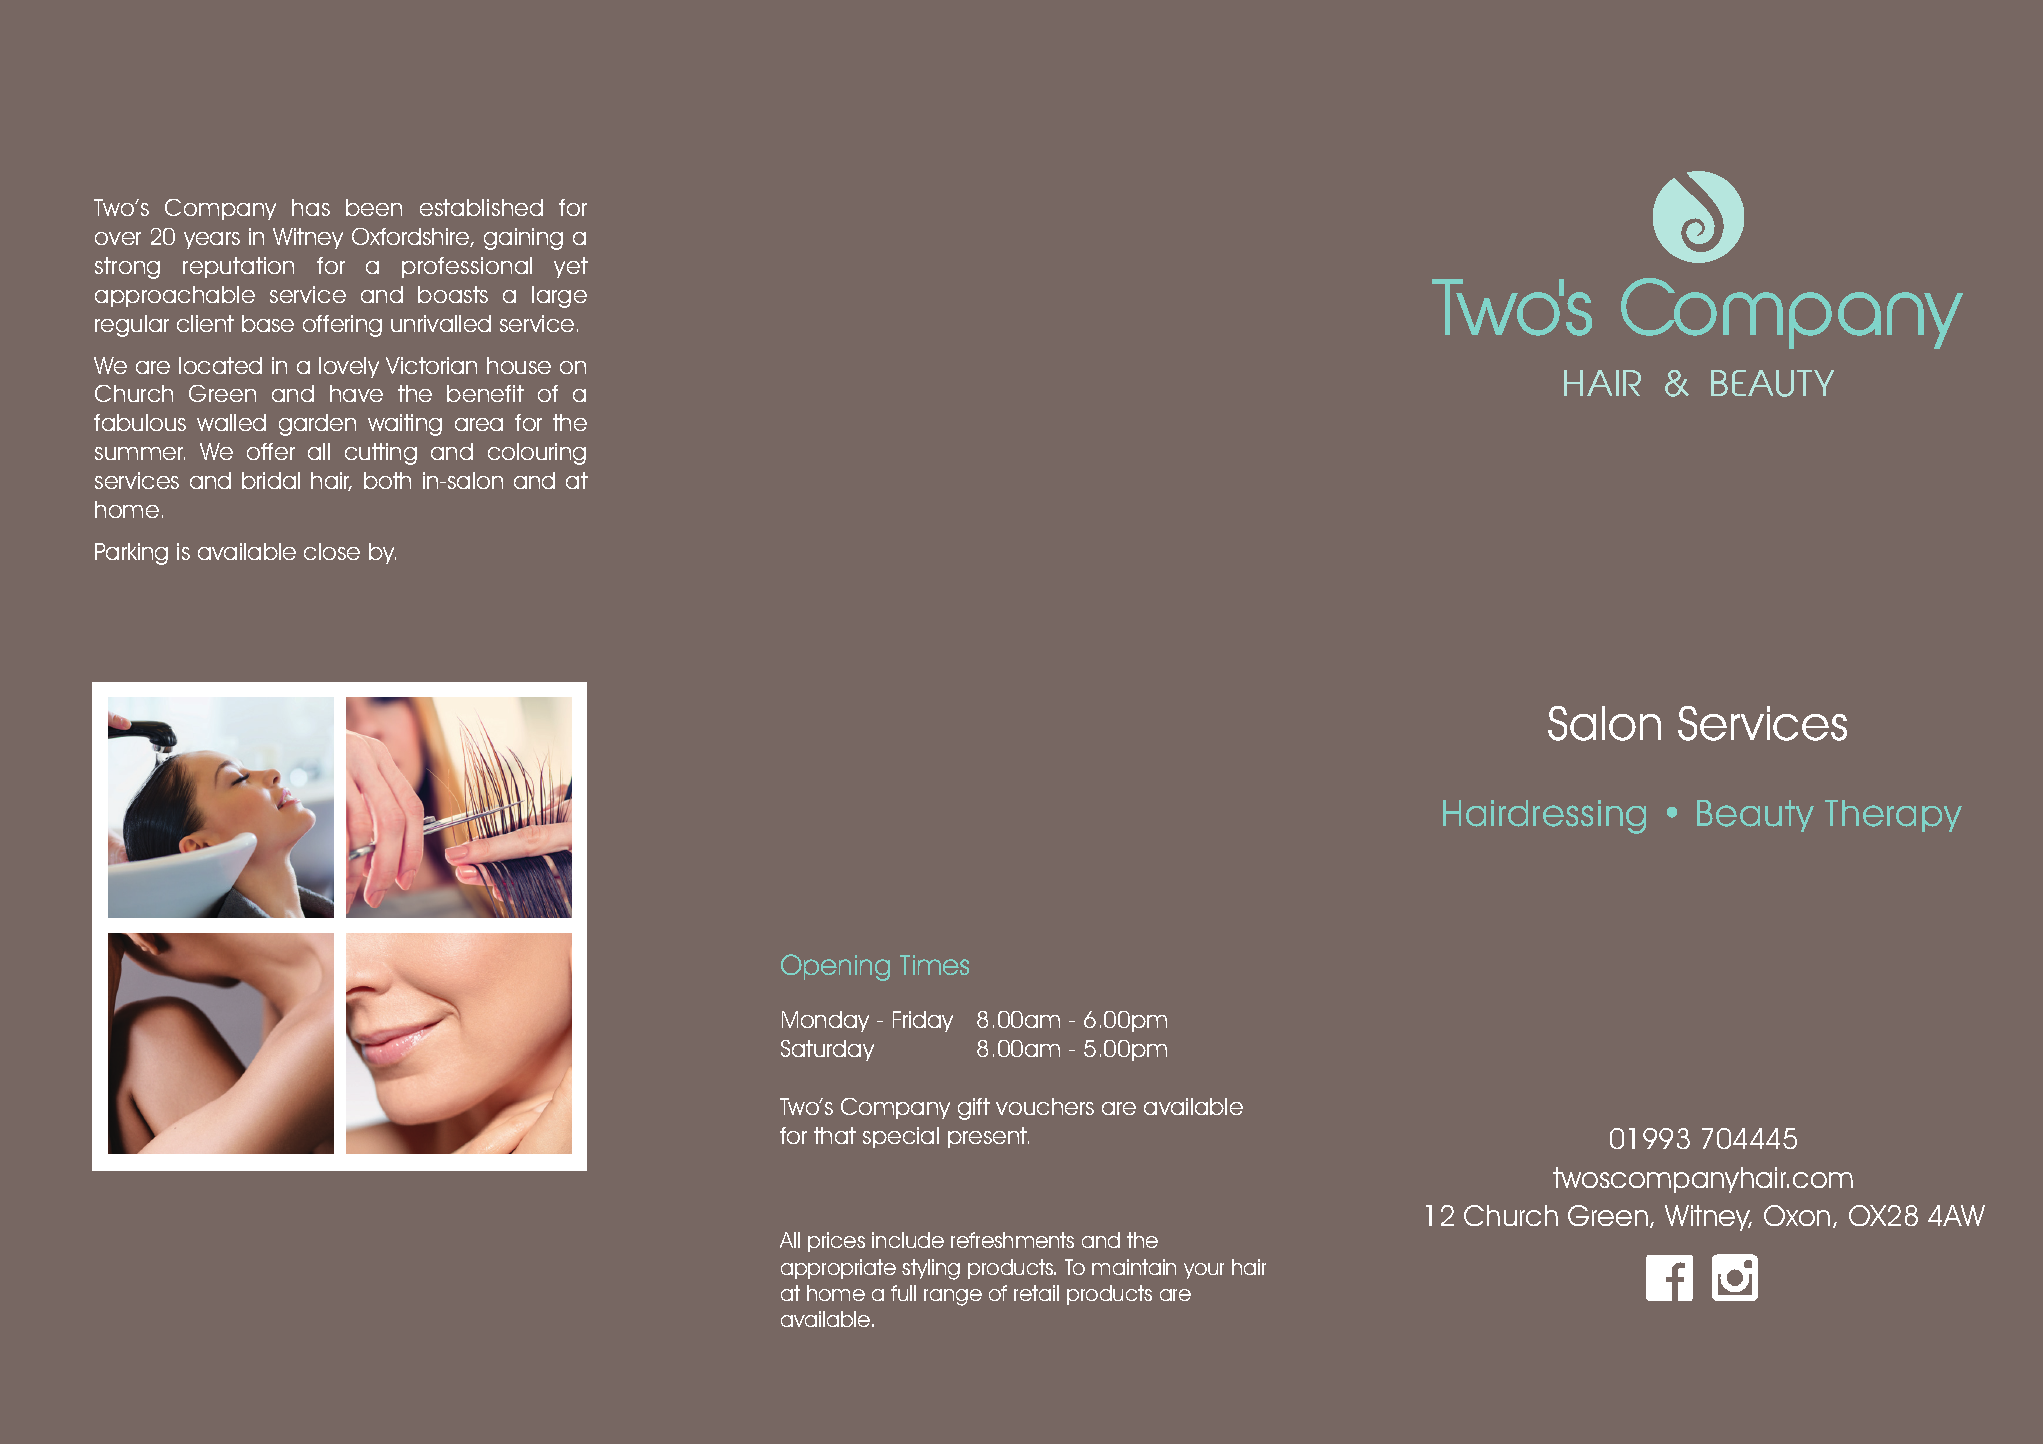 The width and height of the image is (2043, 1444). I want to click on has, so click(311, 207).
